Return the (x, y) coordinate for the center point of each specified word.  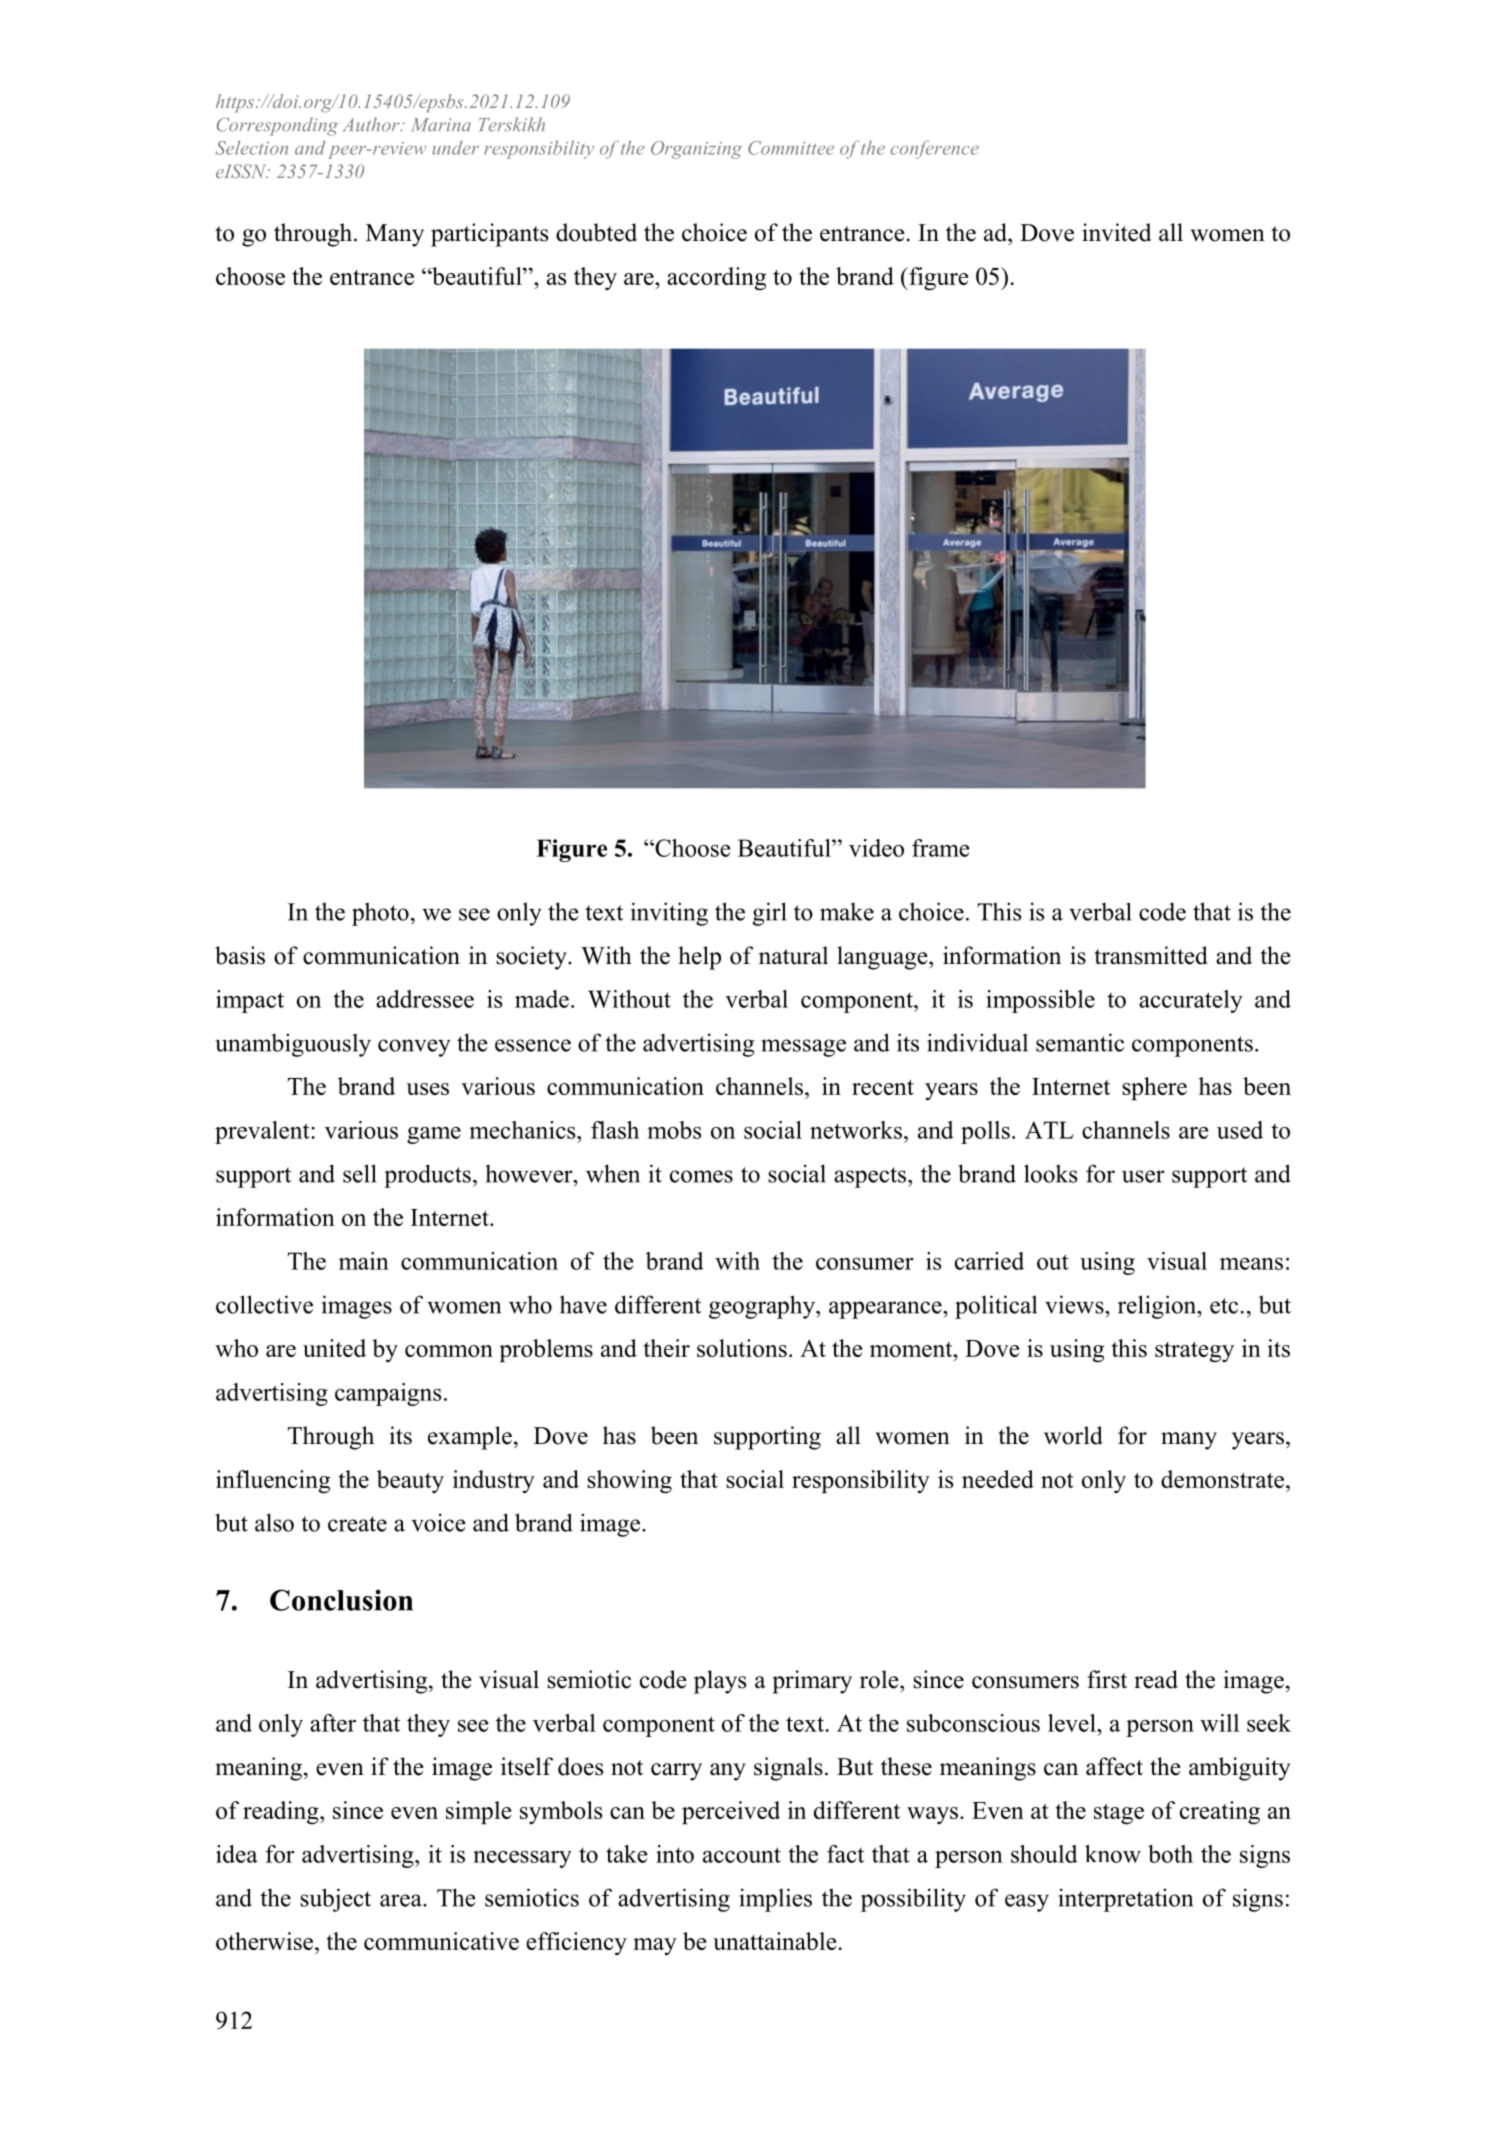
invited (1116, 232)
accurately (1191, 1001)
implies (775, 1900)
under (455, 148)
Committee (791, 148)
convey (414, 1048)
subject (335, 1900)
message (803, 1048)
